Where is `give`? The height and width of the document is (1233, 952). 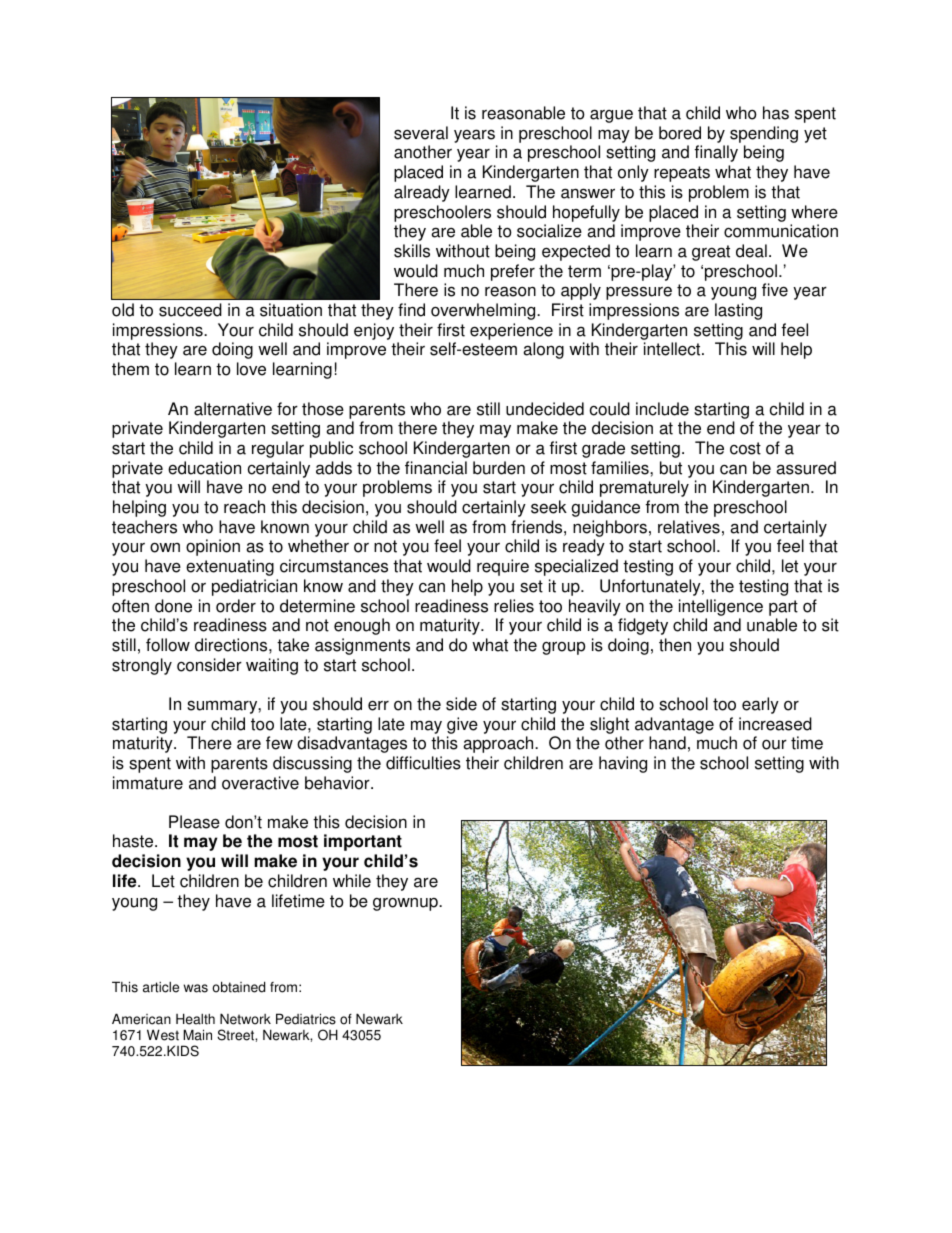
give is located at coordinates (462, 725).
